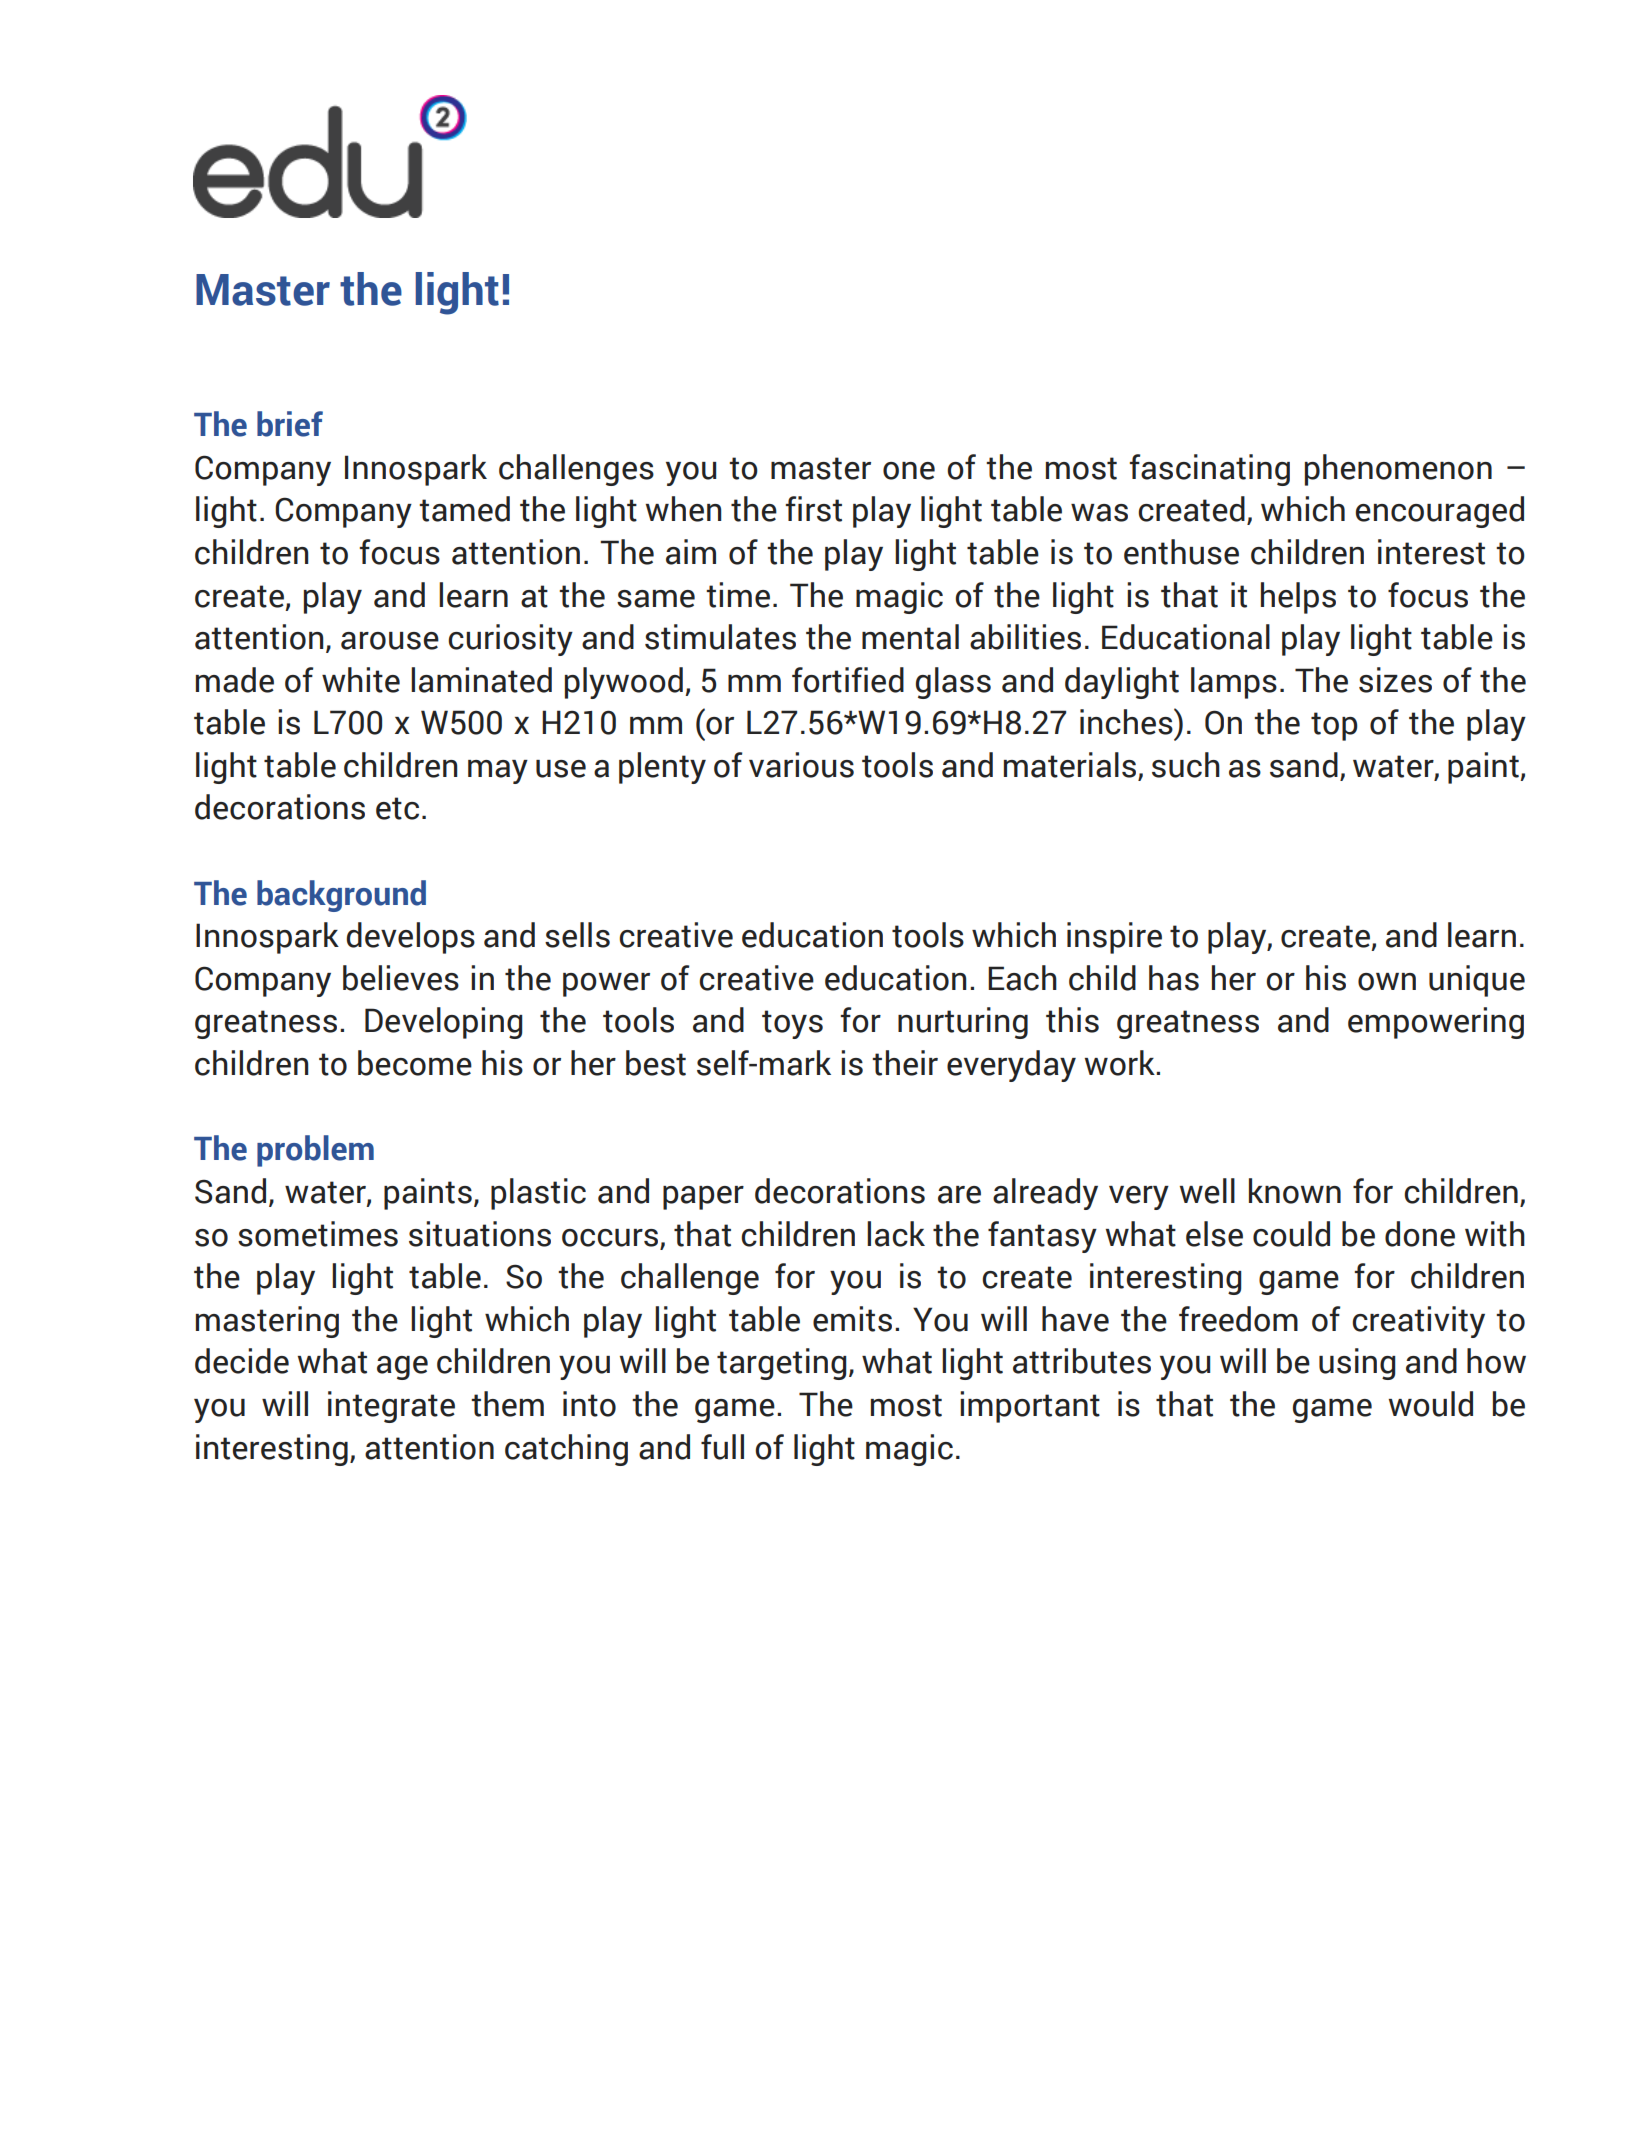  I want to click on integrate, so click(391, 1407).
